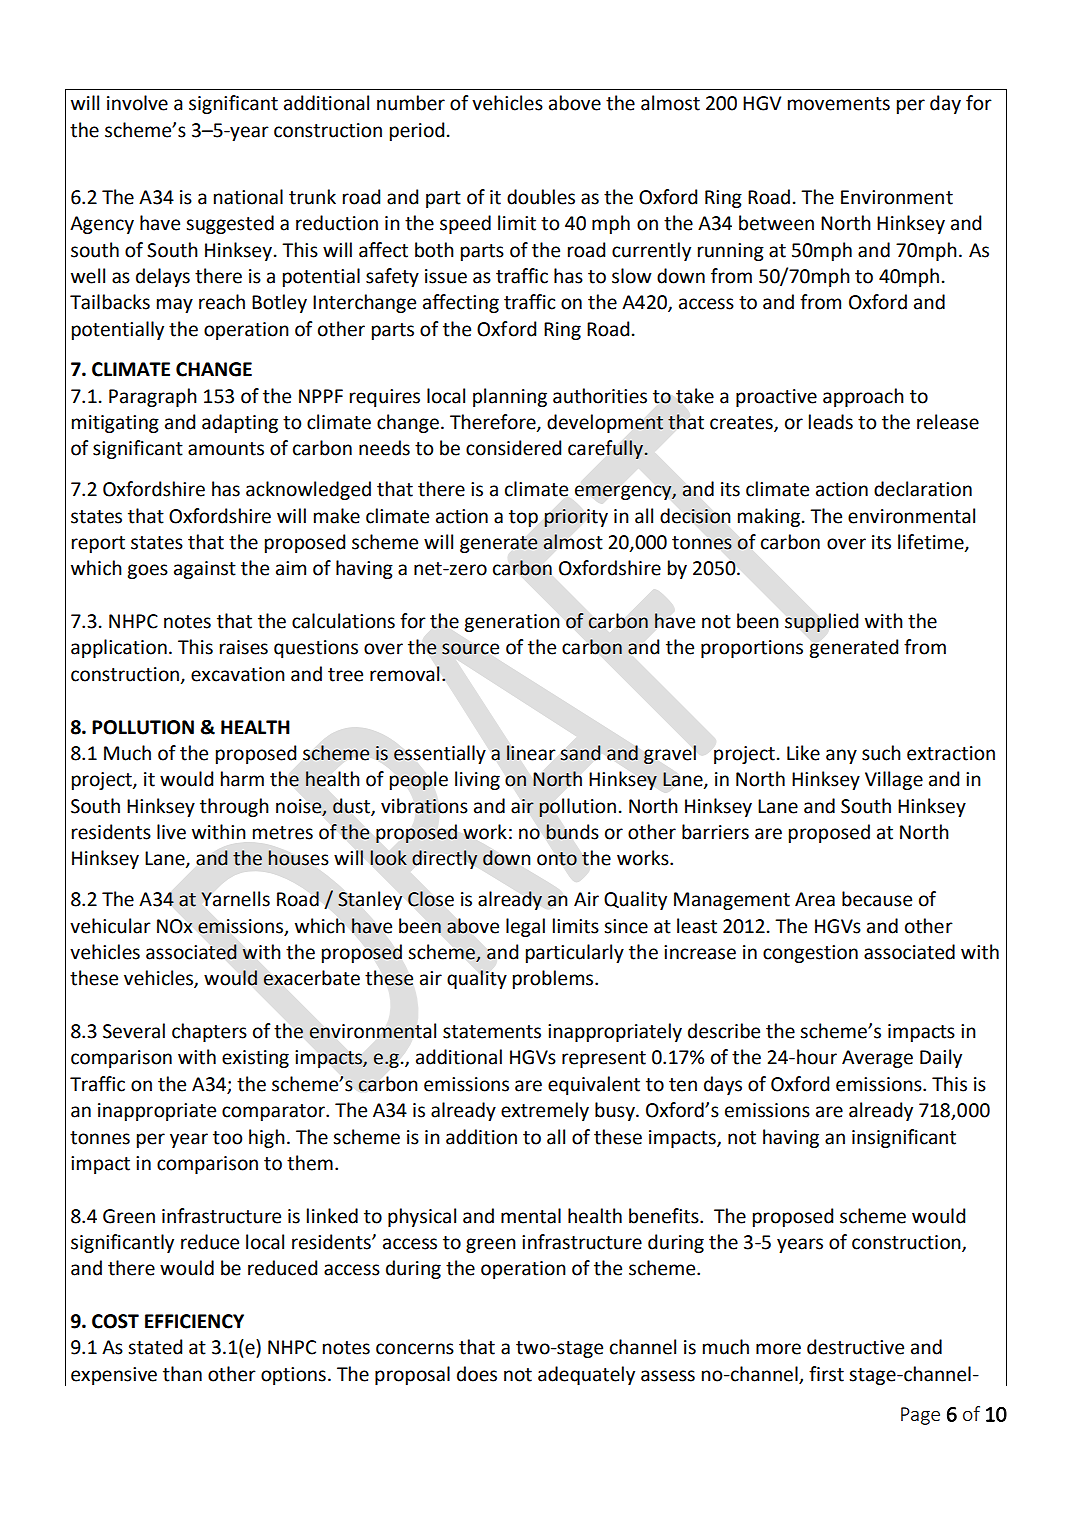 This screenshot has width=1071, height=1515. I want to click on involve, so click(137, 103).
